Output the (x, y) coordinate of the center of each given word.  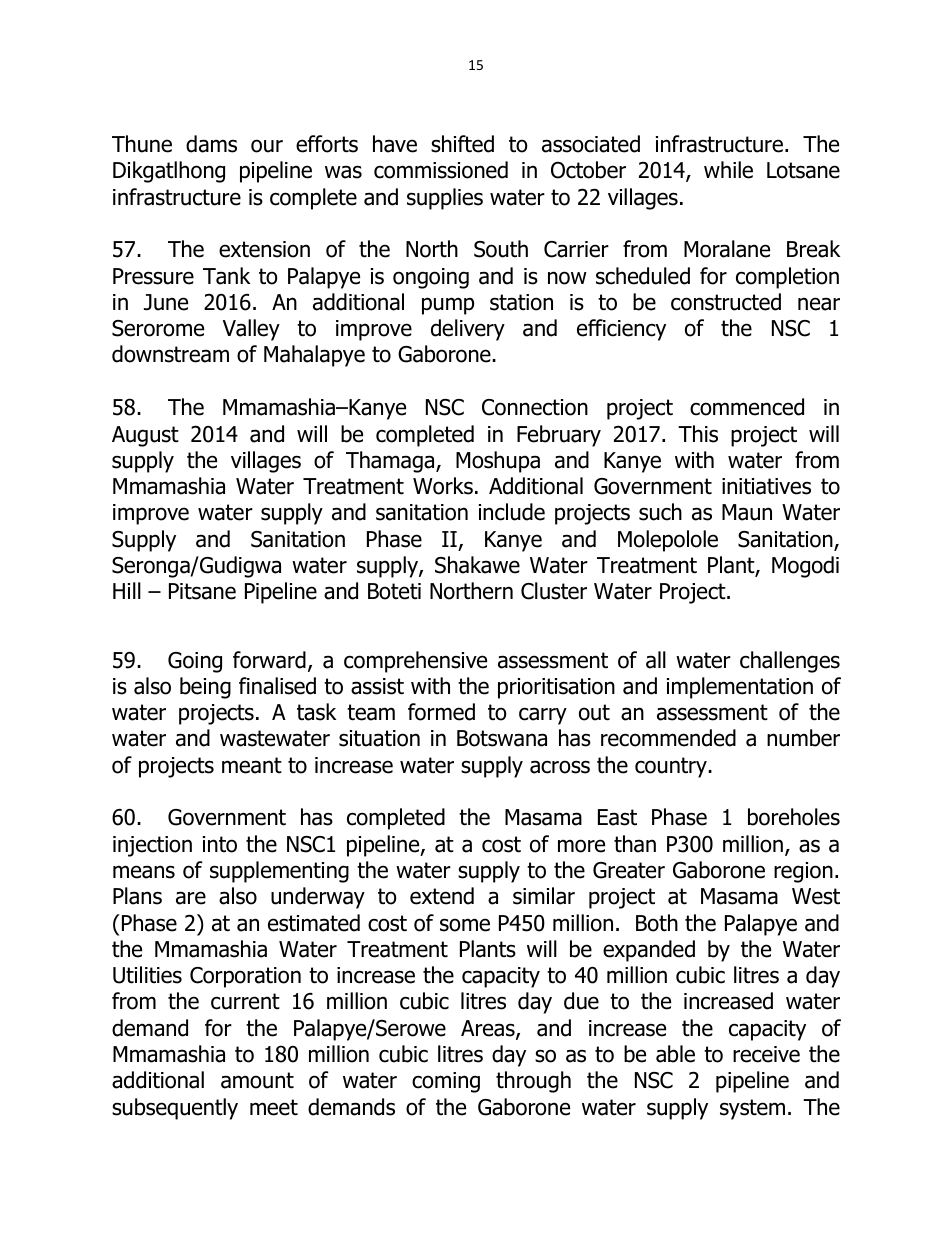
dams (211, 144)
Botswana (502, 738)
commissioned (441, 170)
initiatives (766, 486)
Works (443, 486)
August (145, 436)
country (672, 767)
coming (446, 1082)
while (728, 170)
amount (257, 1080)
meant (252, 765)
